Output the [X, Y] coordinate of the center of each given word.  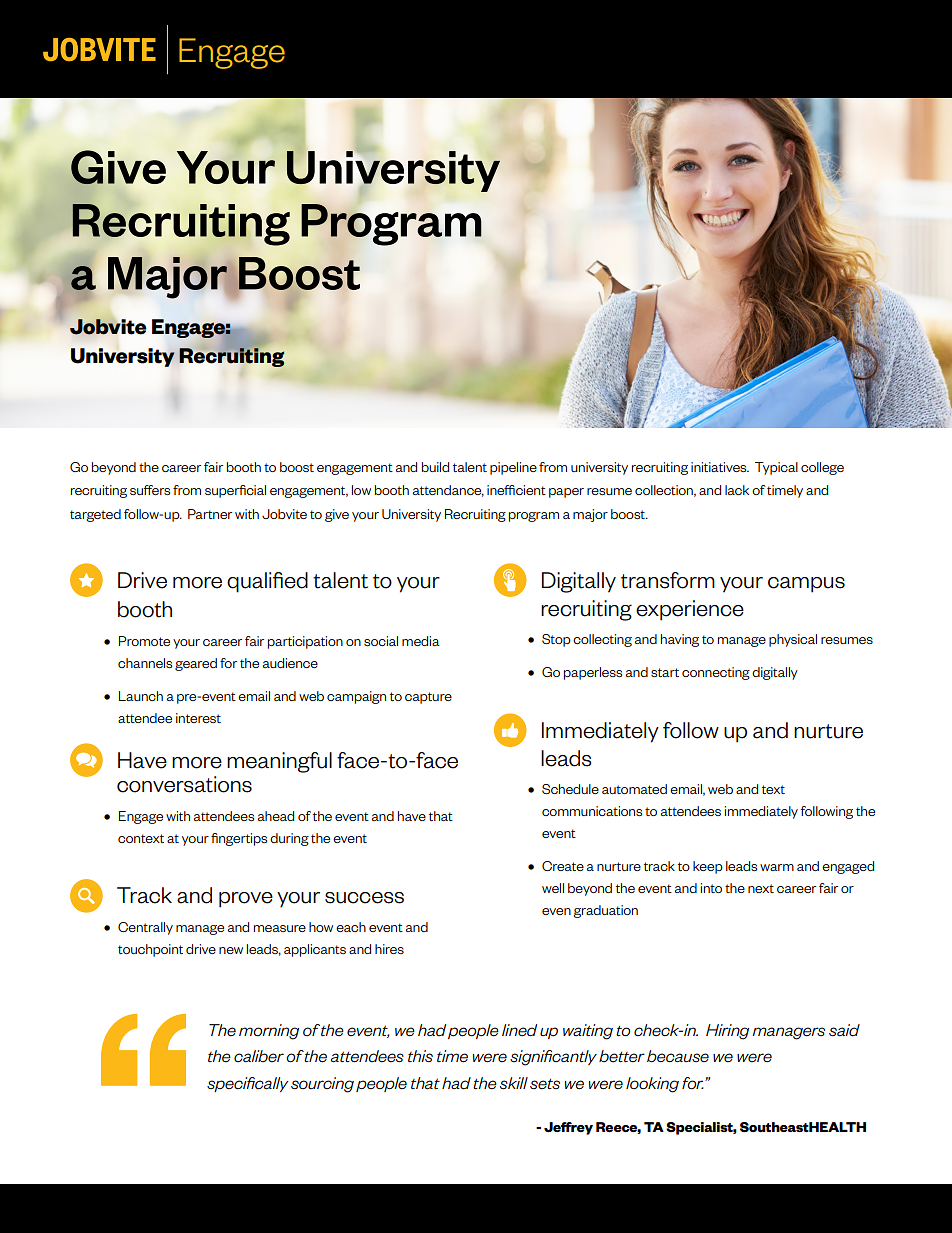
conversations [184, 784]
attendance [448, 491]
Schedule [570, 789]
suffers [150, 490]
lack [737, 490]
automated [634, 789]
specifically [247, 1084]
